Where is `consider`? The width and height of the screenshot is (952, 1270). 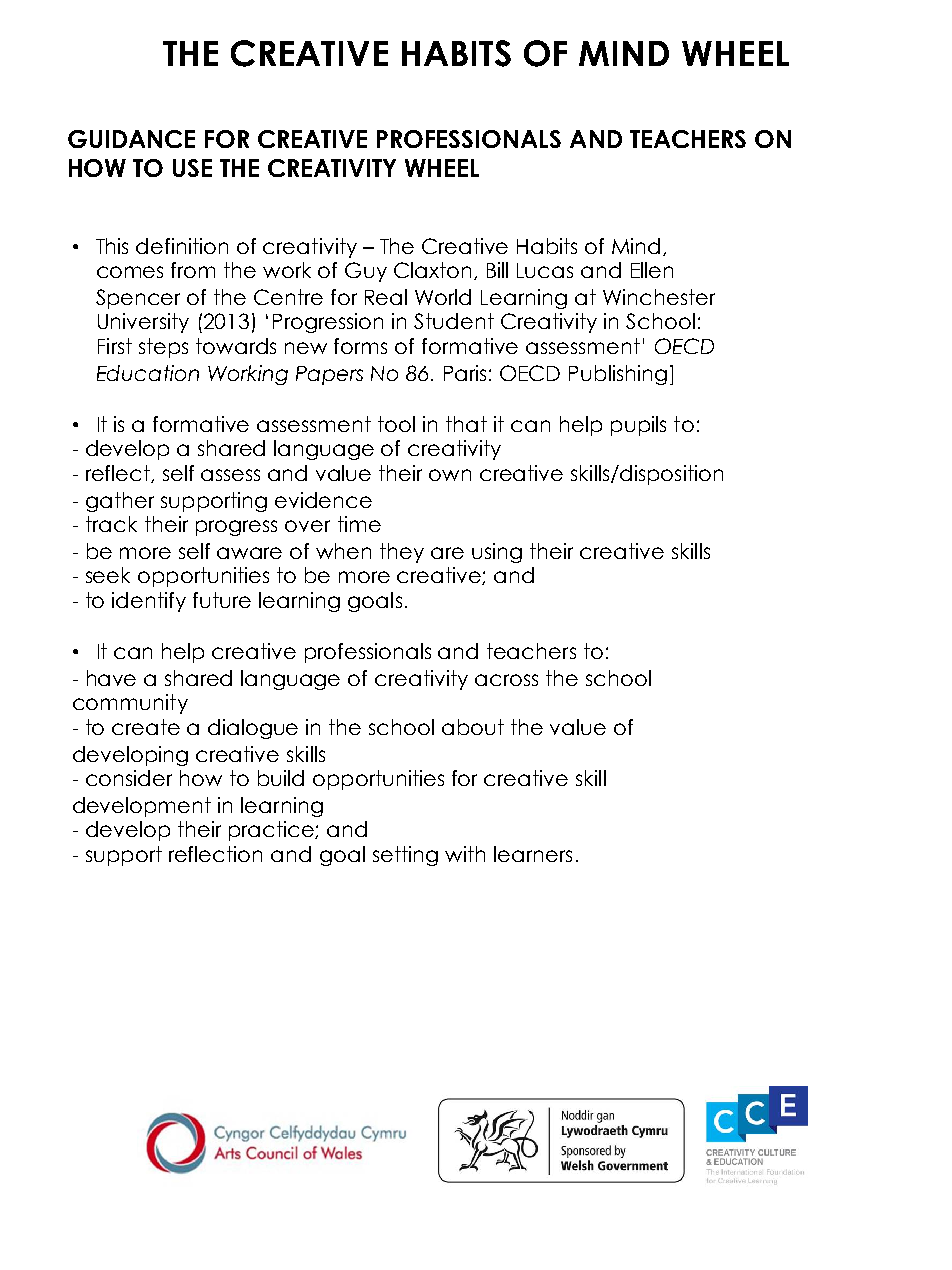 consider is located at coordinates (129, 778).
